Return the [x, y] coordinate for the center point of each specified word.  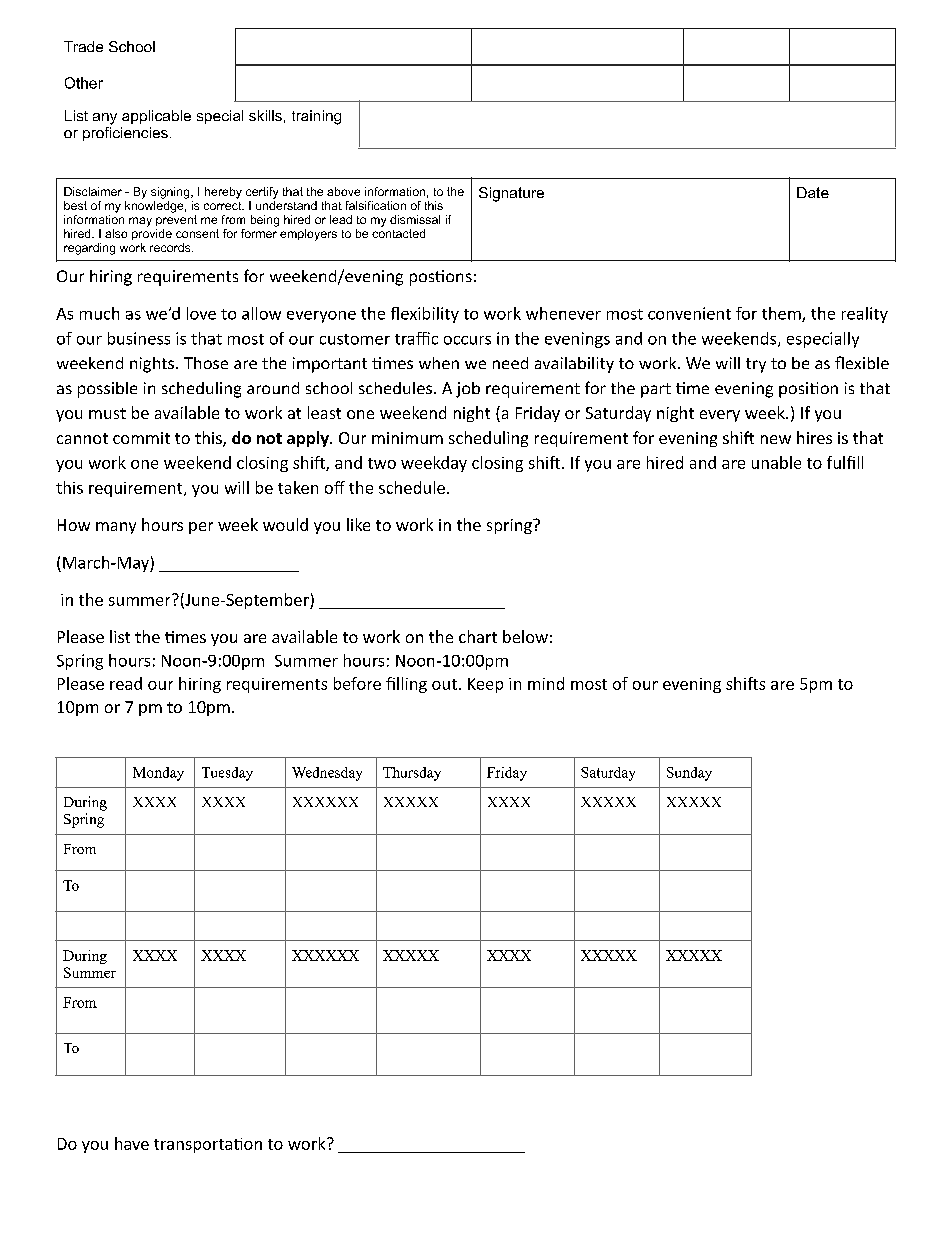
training [316, 117]
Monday [158, 774]
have [132, 1143]
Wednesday [327, 774]
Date [813, 192]
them [782, 314]
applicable [156, 117]
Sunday [689, 774]
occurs [467, 340]
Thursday [412, 774]
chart [478, 636]
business [139, 338]
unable [776, 462]
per [201, 528]
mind [546, 683]
